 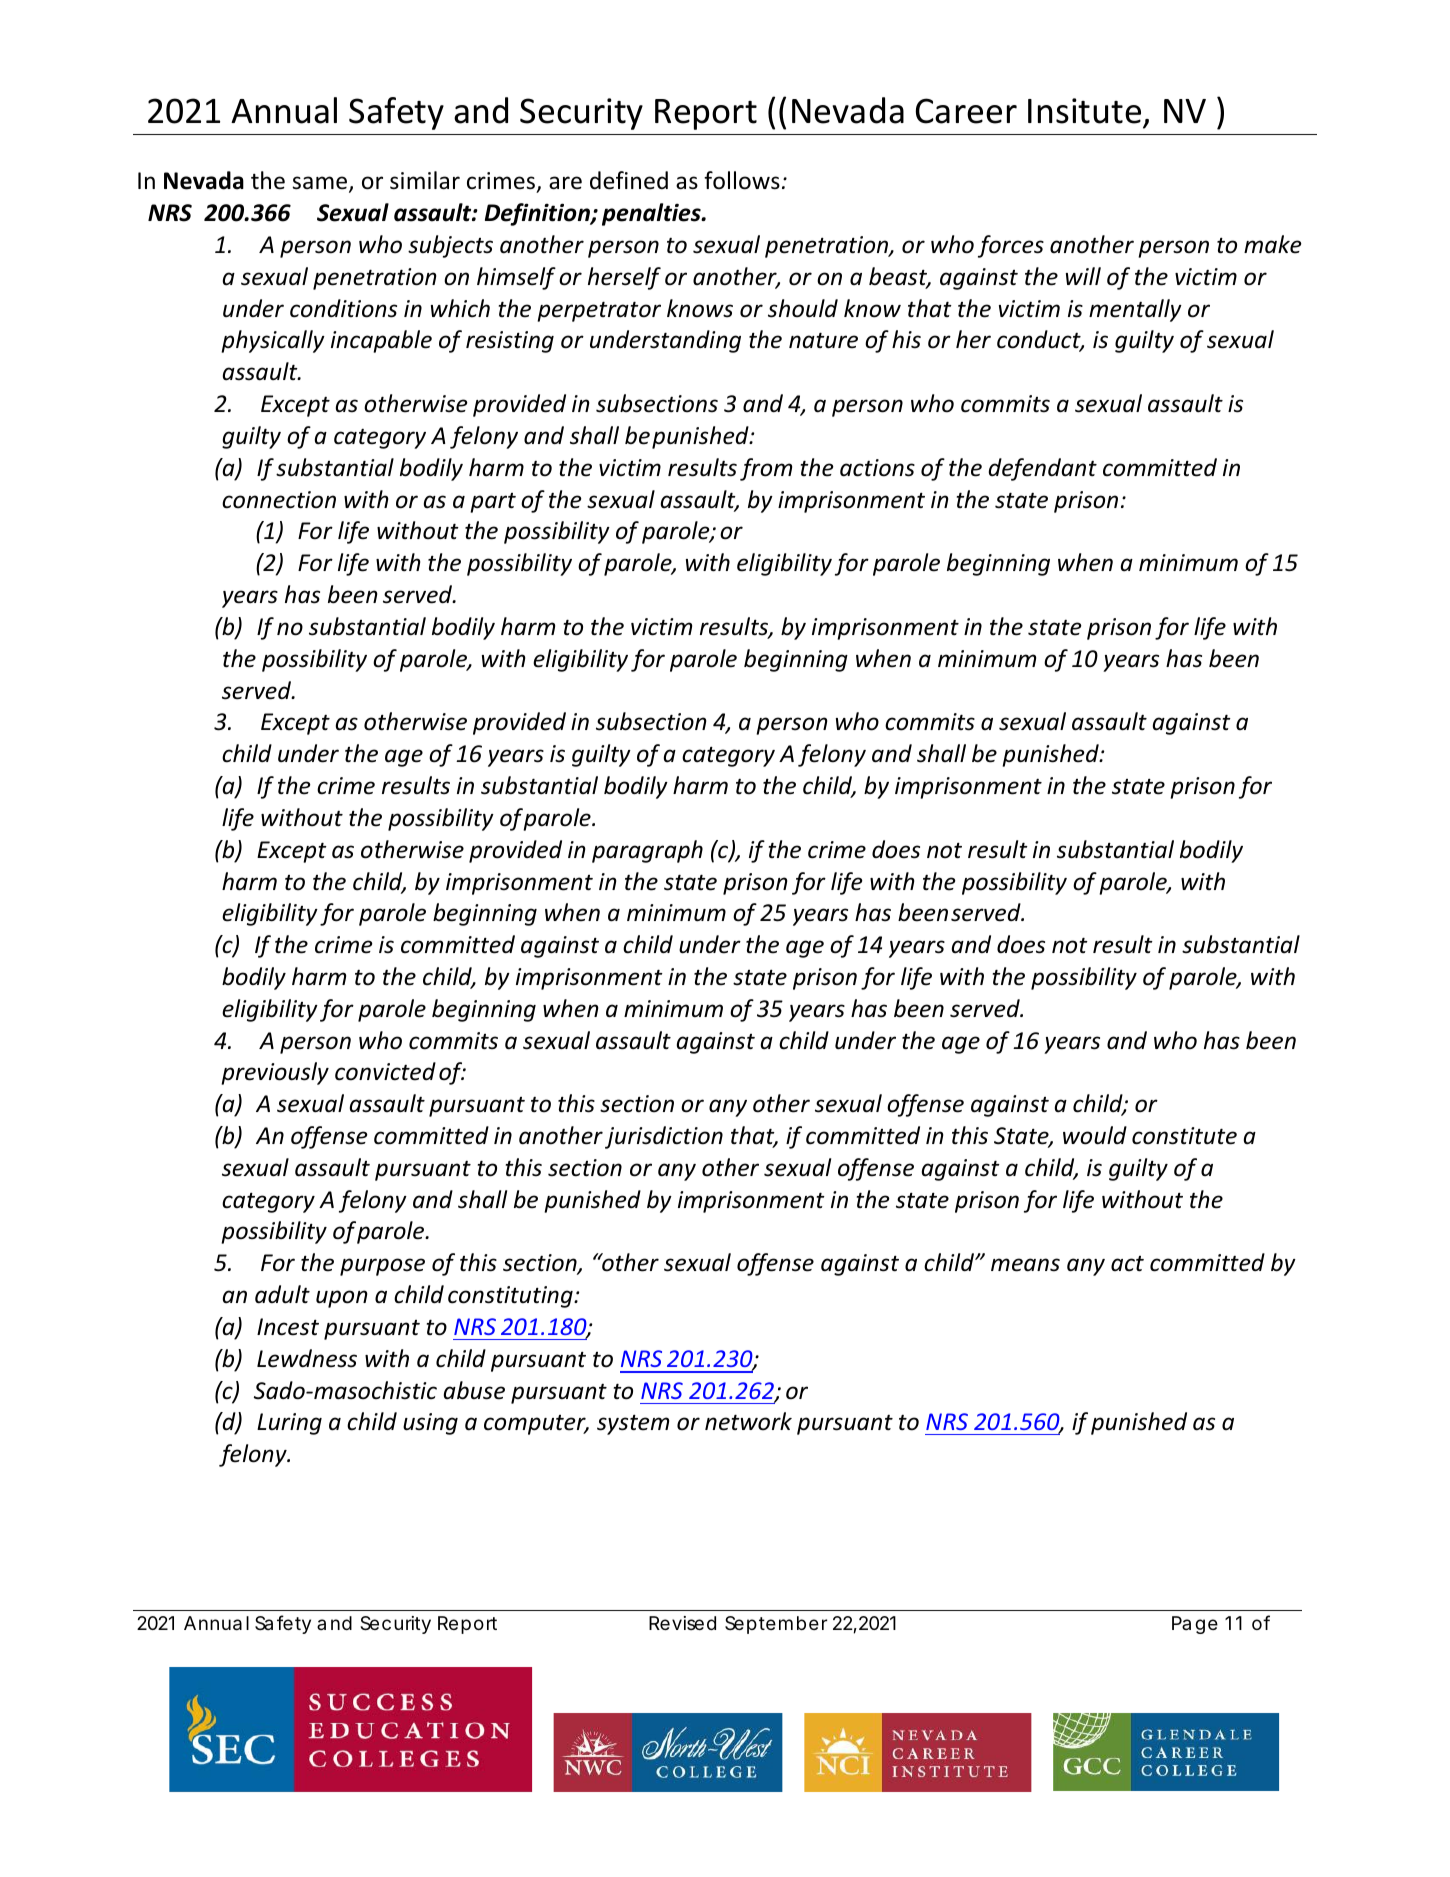 What do you see at coordinates (1195, 1625) in the screenshot?
I see `Page` at bounding box center [1195, 1625].
